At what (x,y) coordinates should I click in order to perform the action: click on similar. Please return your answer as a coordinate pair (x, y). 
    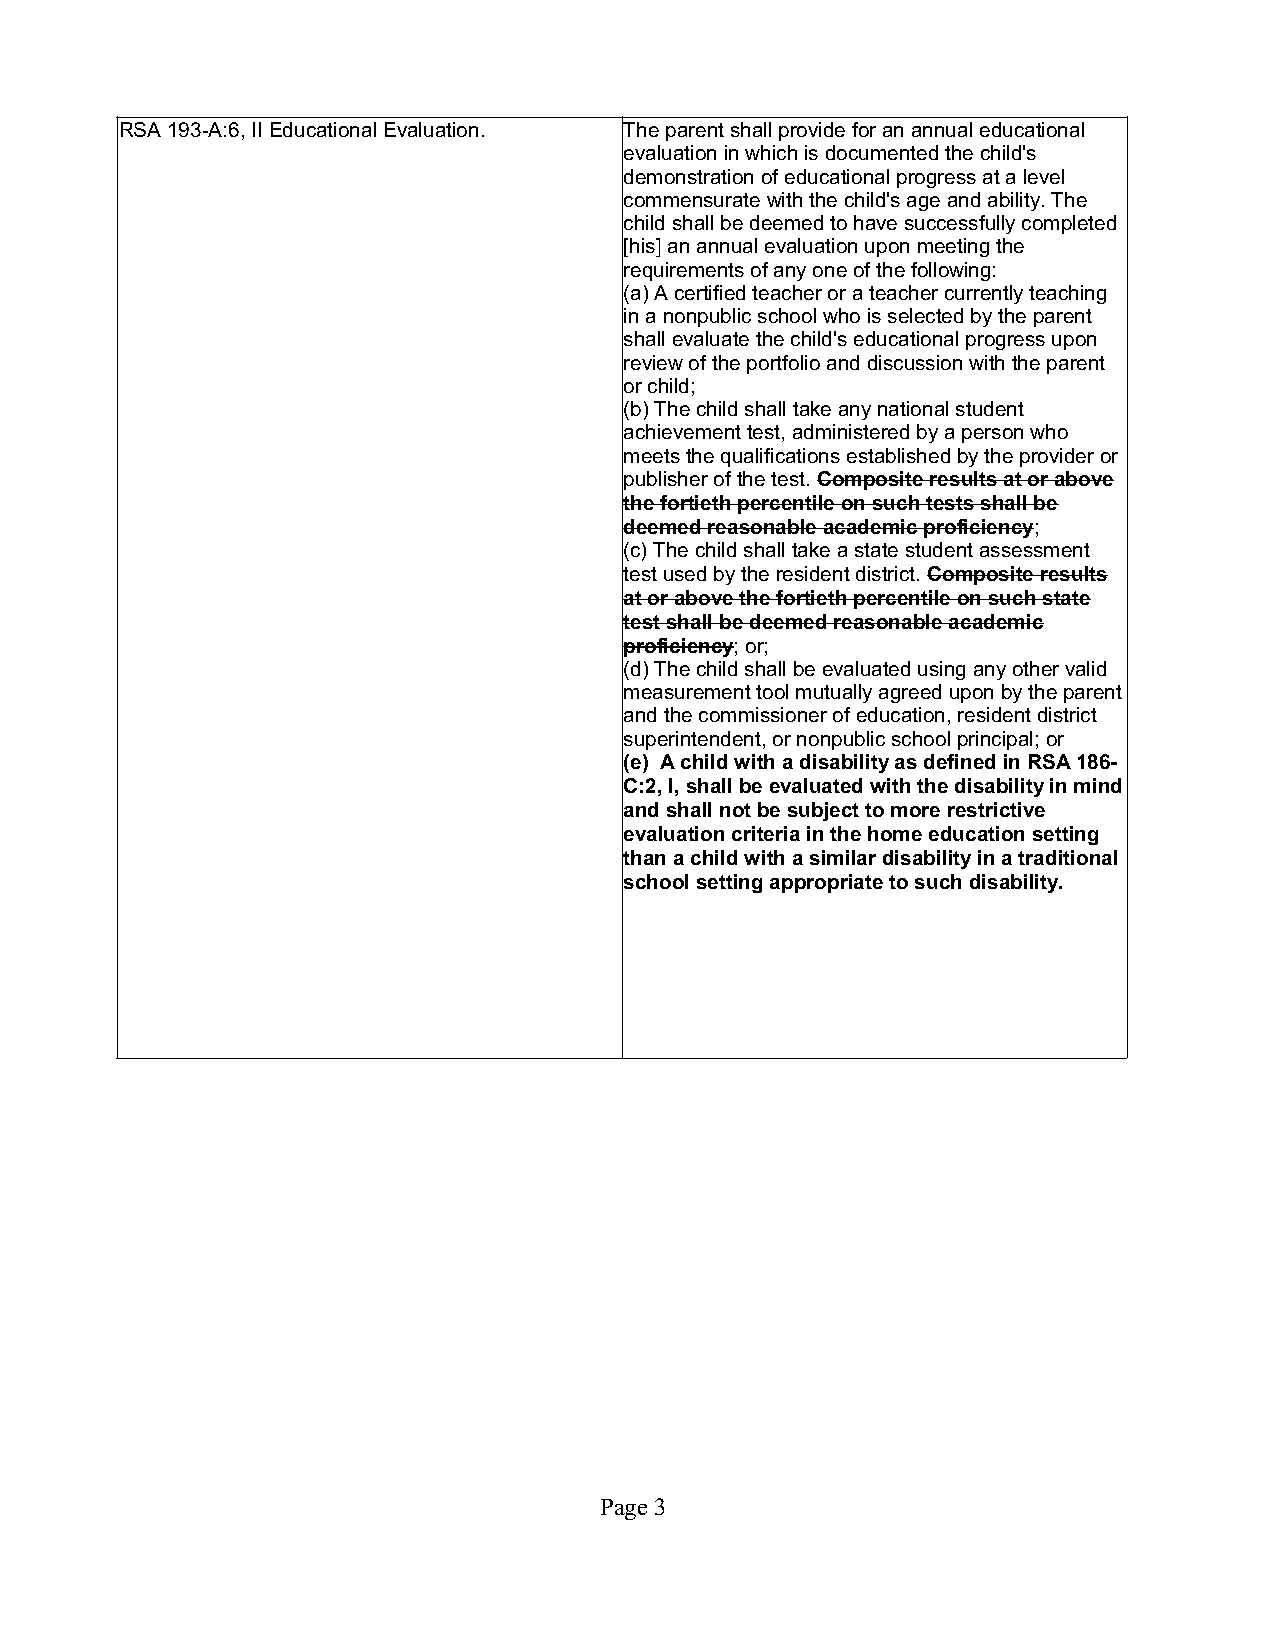
    Looking at the image, I should click on (843, 857).
